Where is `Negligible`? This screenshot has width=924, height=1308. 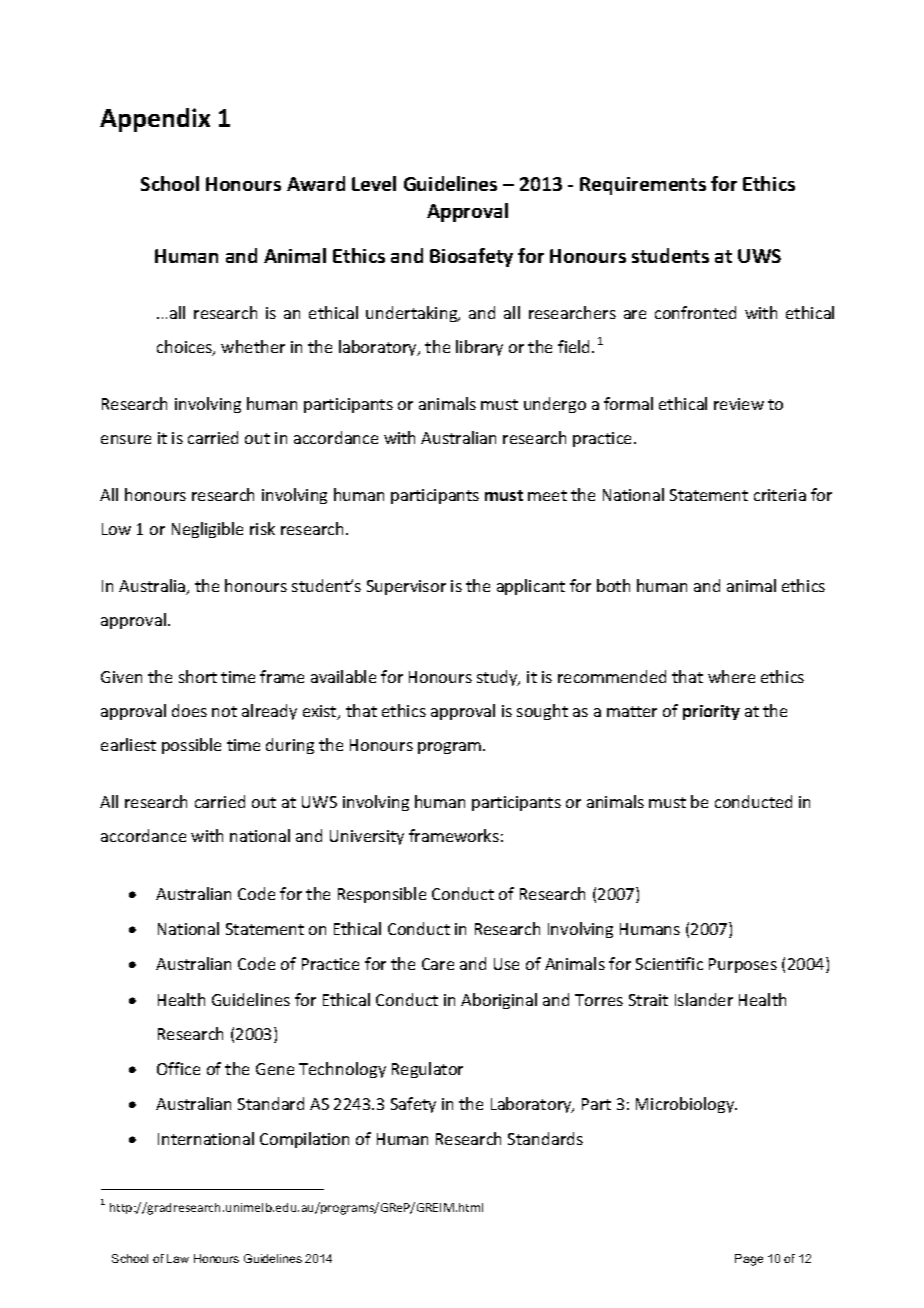
Negligible is located at coordinates (207, 530).
